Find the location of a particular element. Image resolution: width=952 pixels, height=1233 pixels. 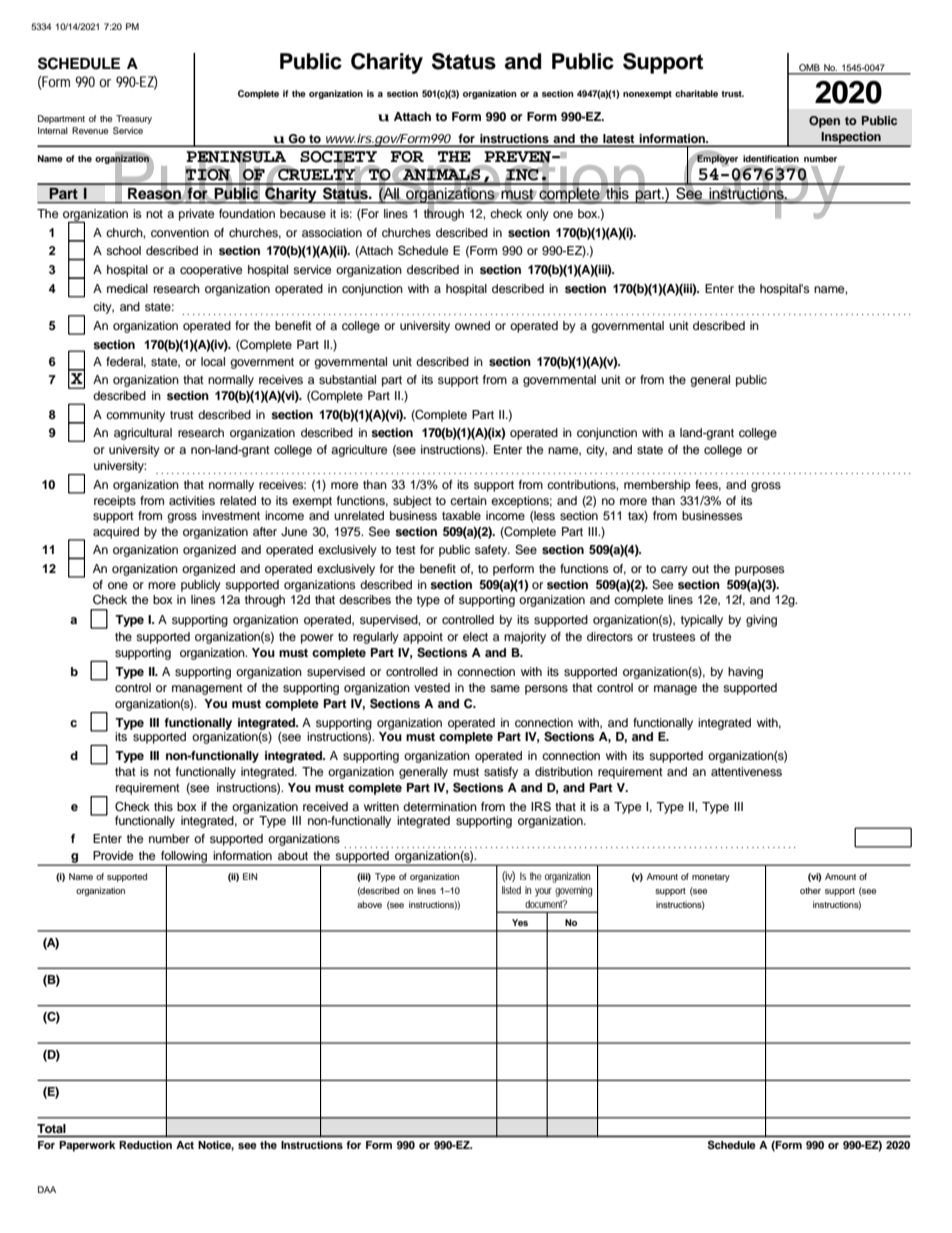

Treasury is located at coordinates (134, 119).
